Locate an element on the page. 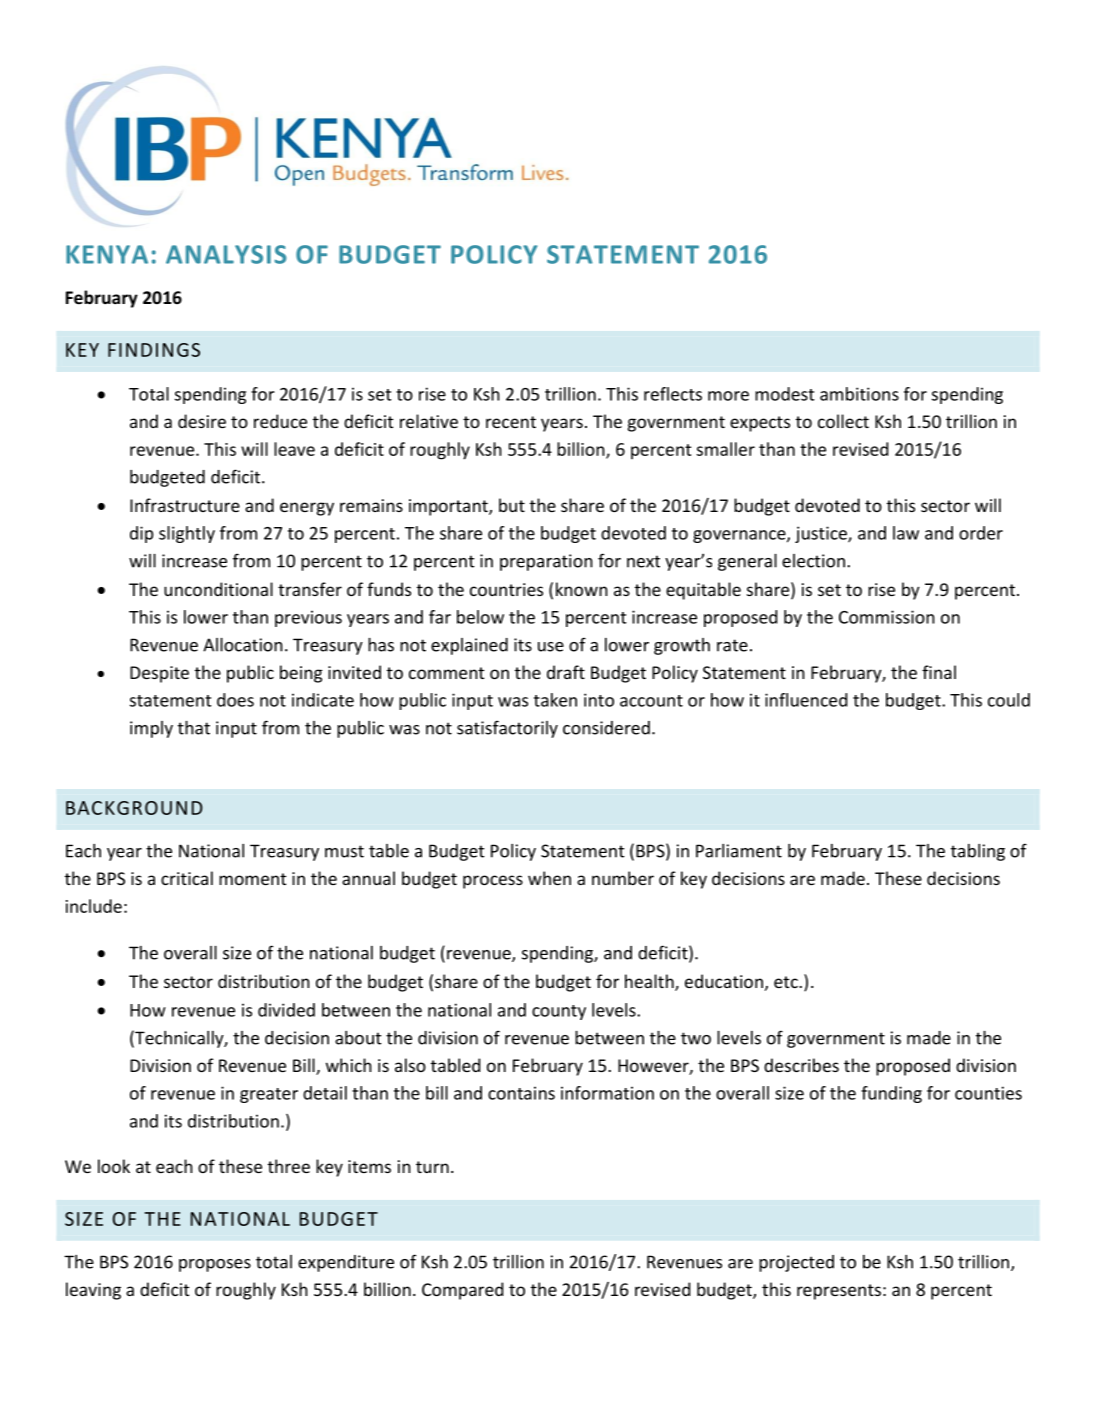  critical is located at coordinates (187, 878).
